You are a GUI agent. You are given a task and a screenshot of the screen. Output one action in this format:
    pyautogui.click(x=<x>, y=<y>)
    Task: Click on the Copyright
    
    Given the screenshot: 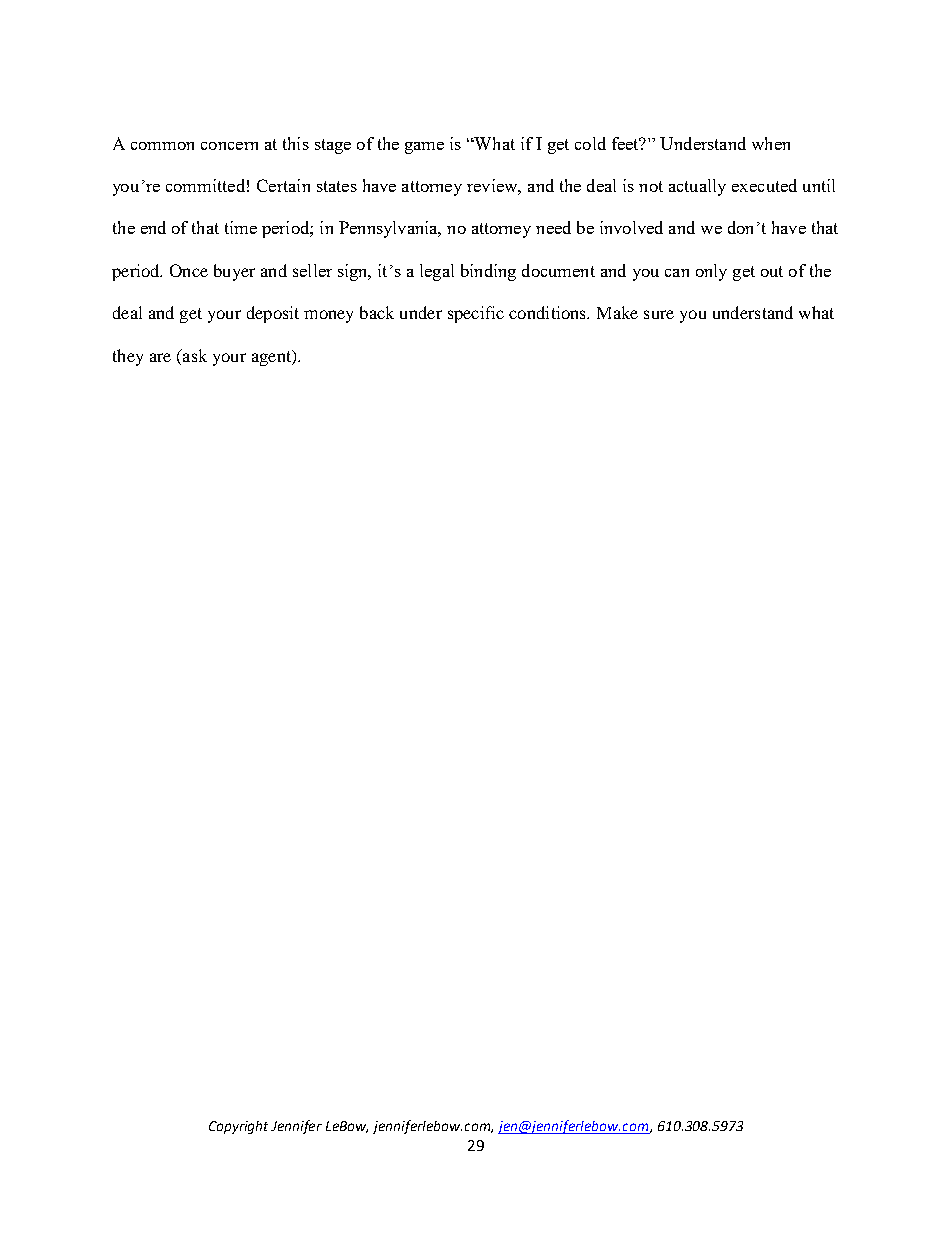 What is the action you would take?
    pyautogui.click(x=238, y=1127)
